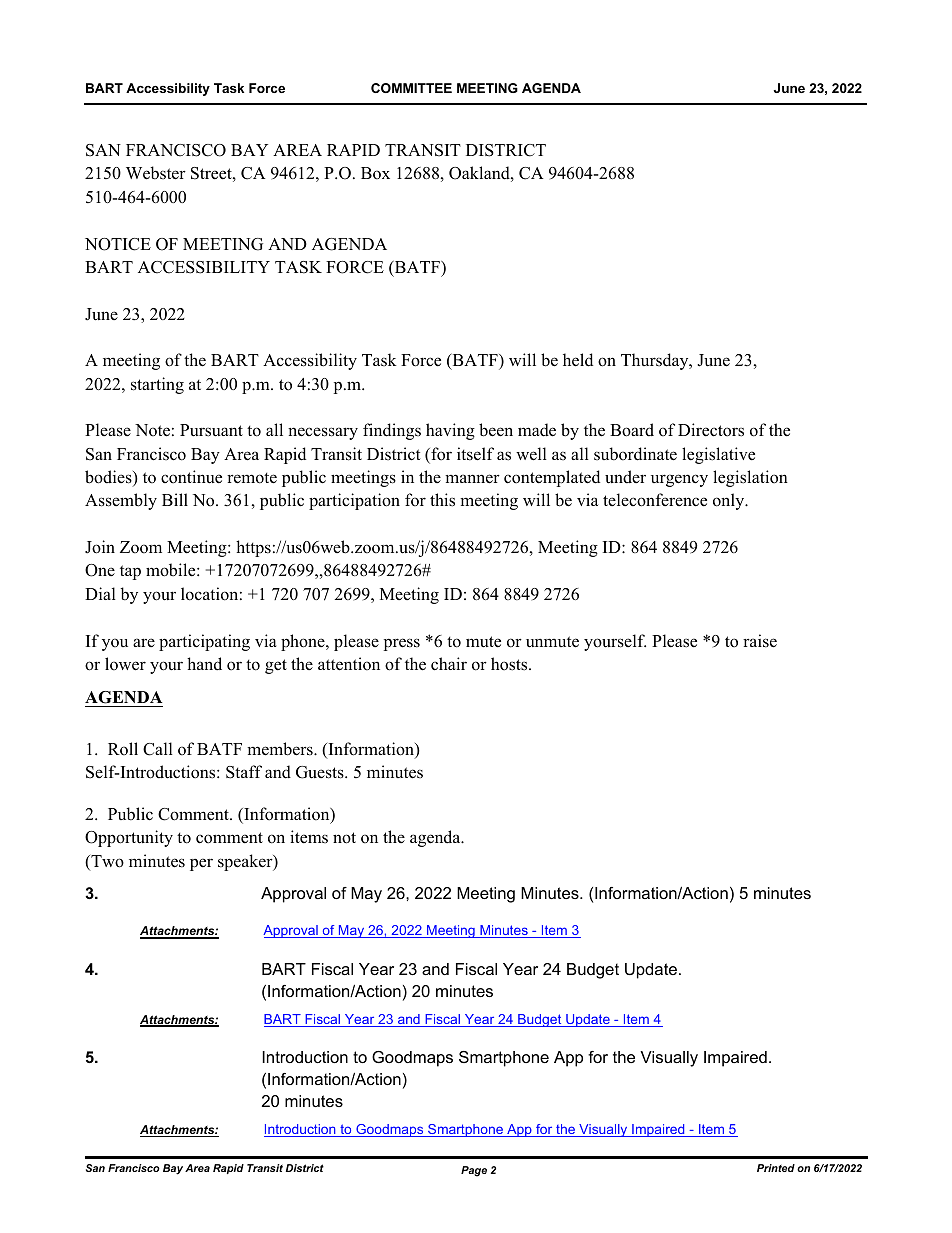  What do you see at coordinates (201, 864) in the screenshot?
I see `per` at bounding box center [201, 864].
